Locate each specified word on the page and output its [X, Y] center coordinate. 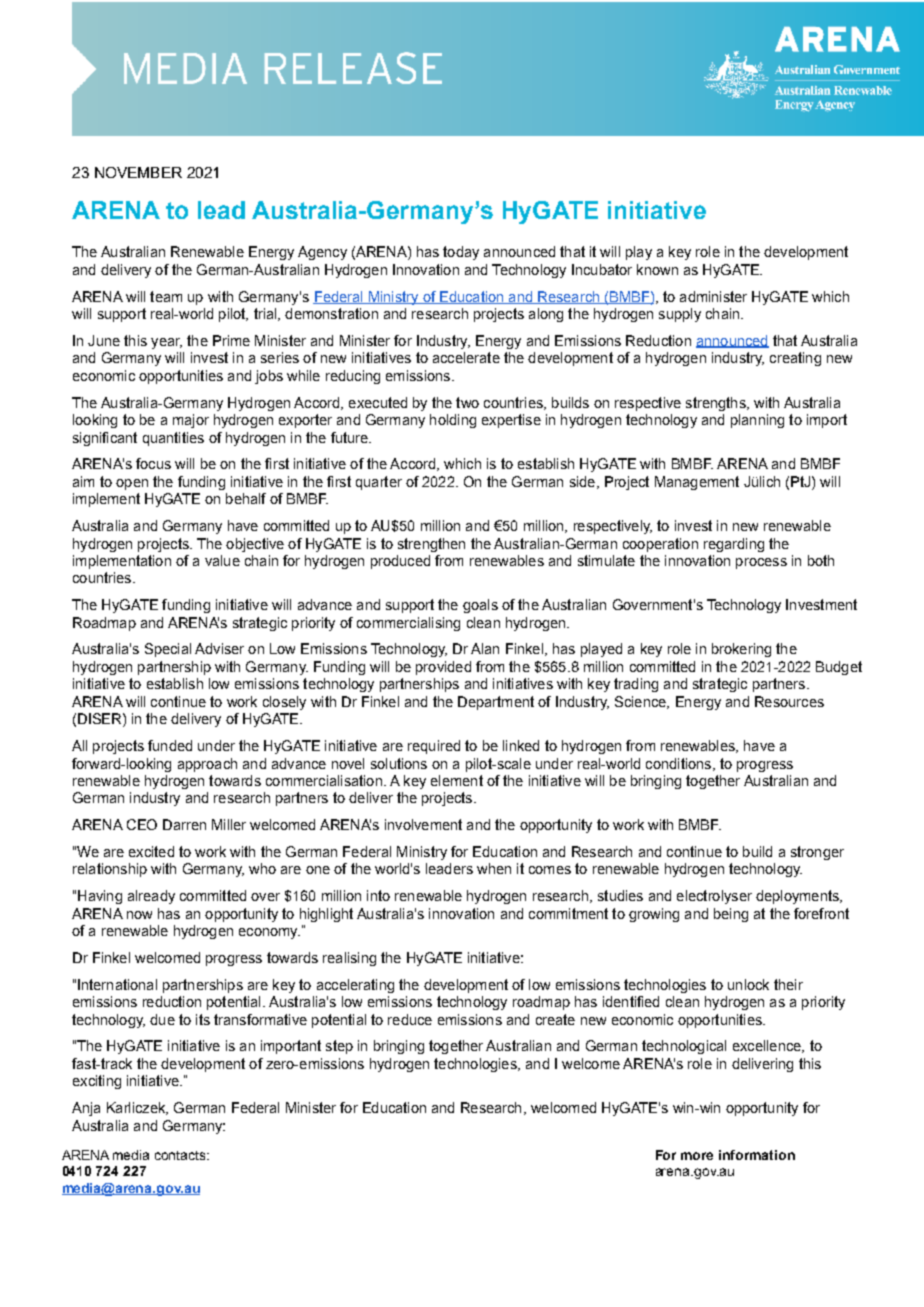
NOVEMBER [138, 172]
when [494, 868]
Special [168, 650]
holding [453, 421]
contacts [181, 1155]
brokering [741, 650]
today [461, 253]
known [657, 269]
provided [443, 668]
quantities [173, 439]
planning [757, 421]
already [151, 897]
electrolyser [714, 897]
